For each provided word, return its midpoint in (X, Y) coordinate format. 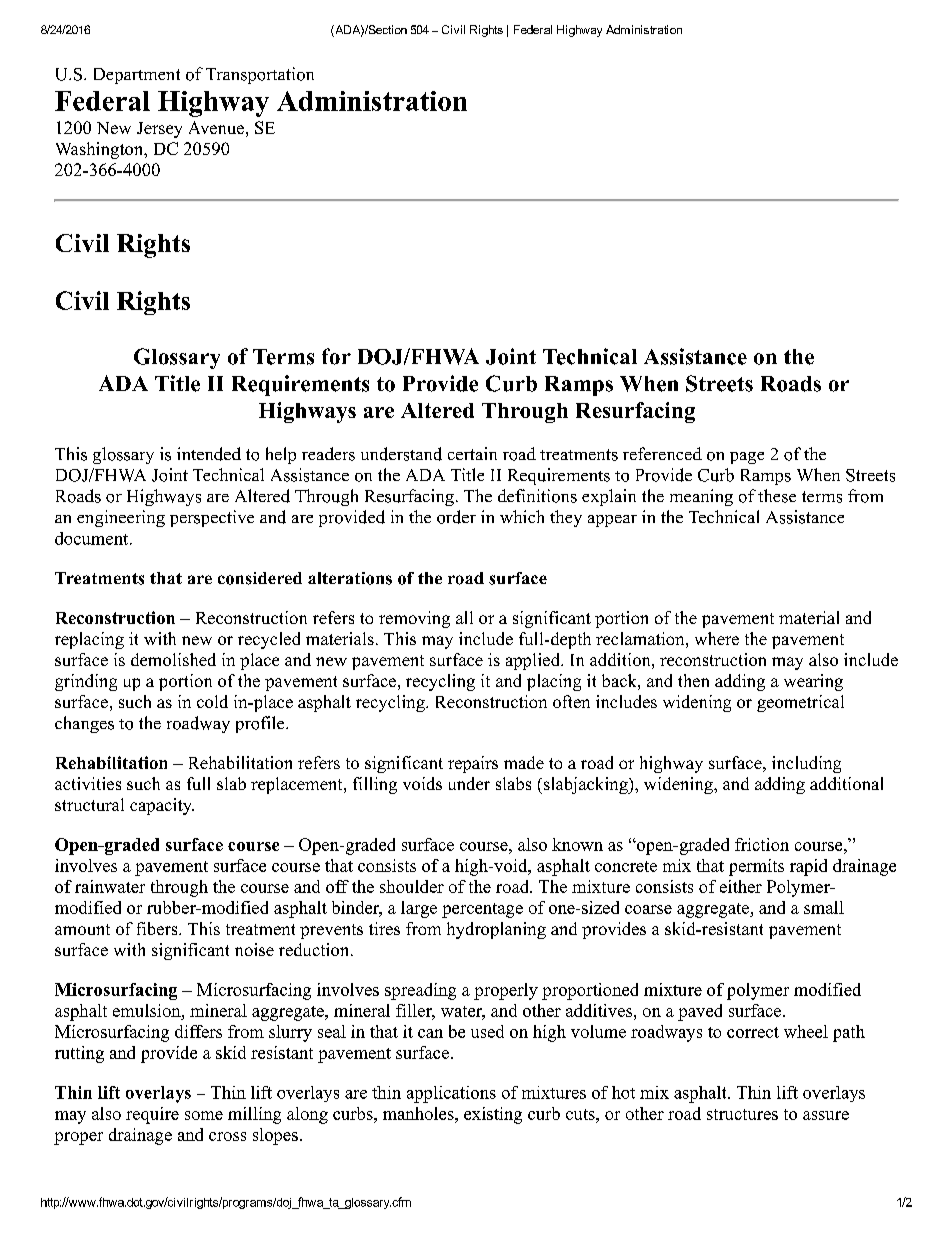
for (336, 356)
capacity (162, 806)
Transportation (260, 75)
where (717, 638)
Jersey (159, 130)
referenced (662, 453)
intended (209, 454)
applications (451, 1094)
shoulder (412, 886)
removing (414, 619)
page (747, 458)
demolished (173, 659)
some (204, 1115)
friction (762, 844)
